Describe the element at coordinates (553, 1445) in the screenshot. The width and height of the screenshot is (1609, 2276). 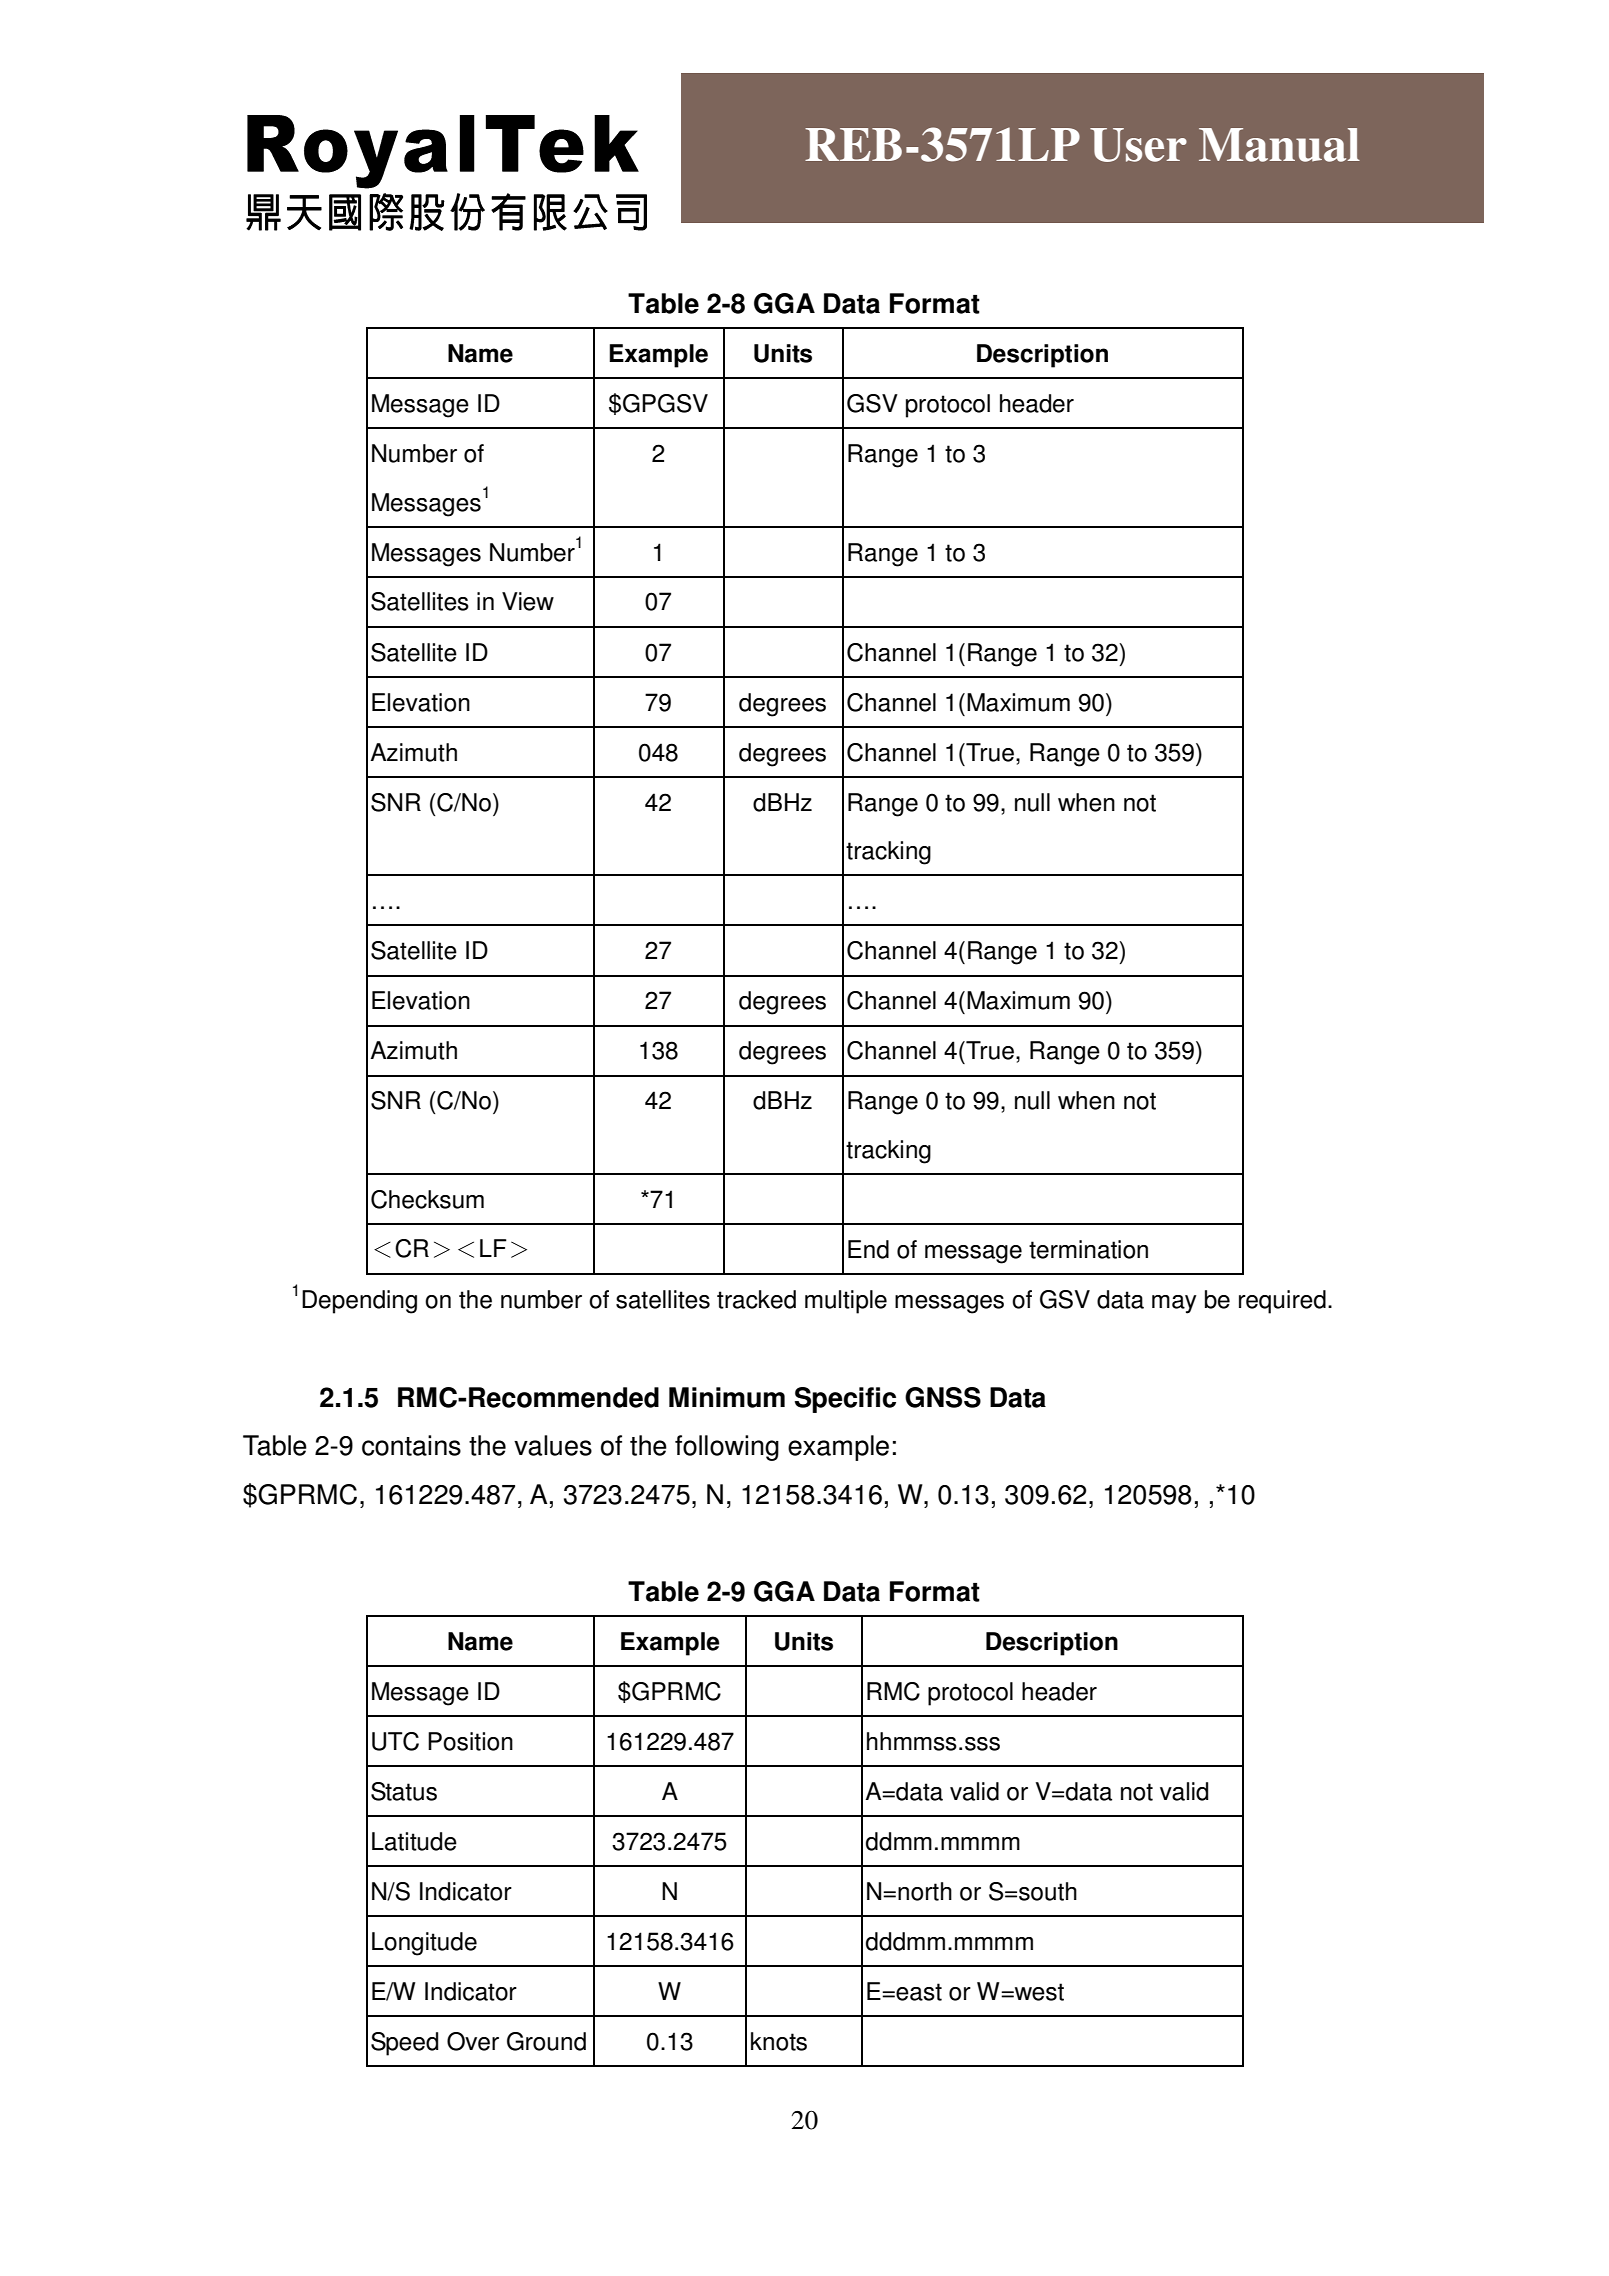
I see `values` at that location.
